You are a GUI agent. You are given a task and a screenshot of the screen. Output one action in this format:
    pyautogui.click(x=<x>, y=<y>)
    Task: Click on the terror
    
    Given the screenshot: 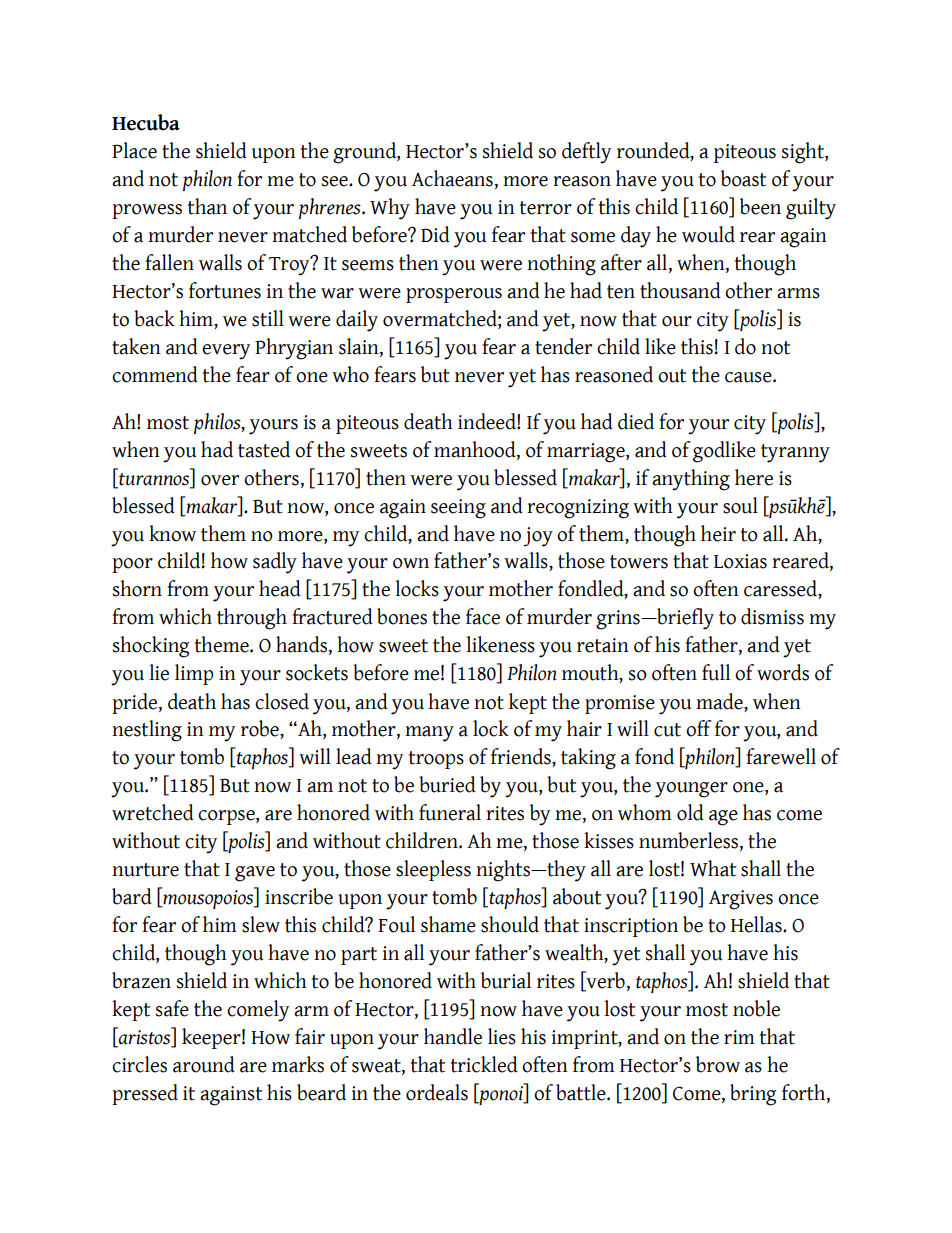 What is the action you would take?
    pyautogui.click(x=546, y=208)
